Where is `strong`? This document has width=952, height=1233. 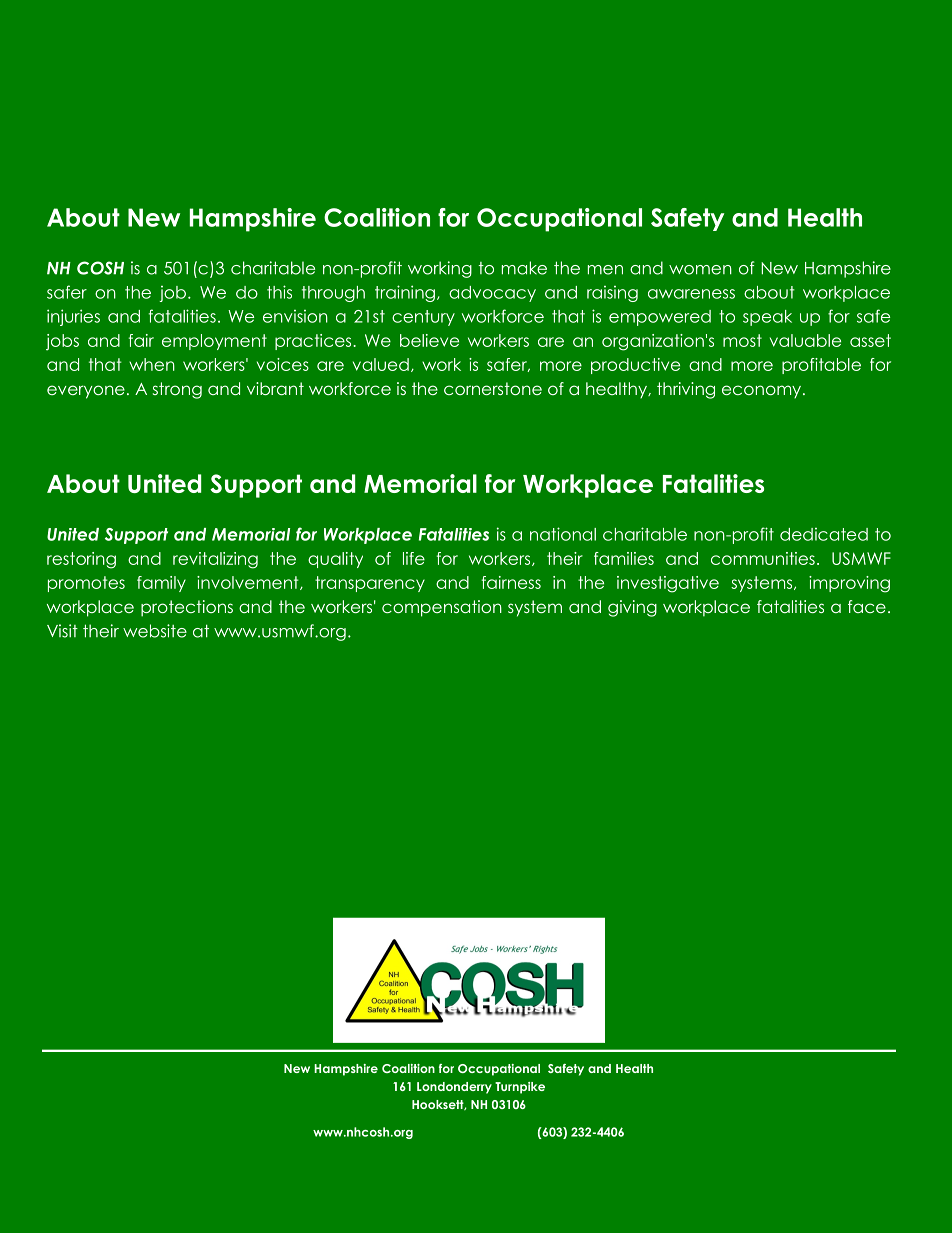 strong is located at coordinates (177, 390).
